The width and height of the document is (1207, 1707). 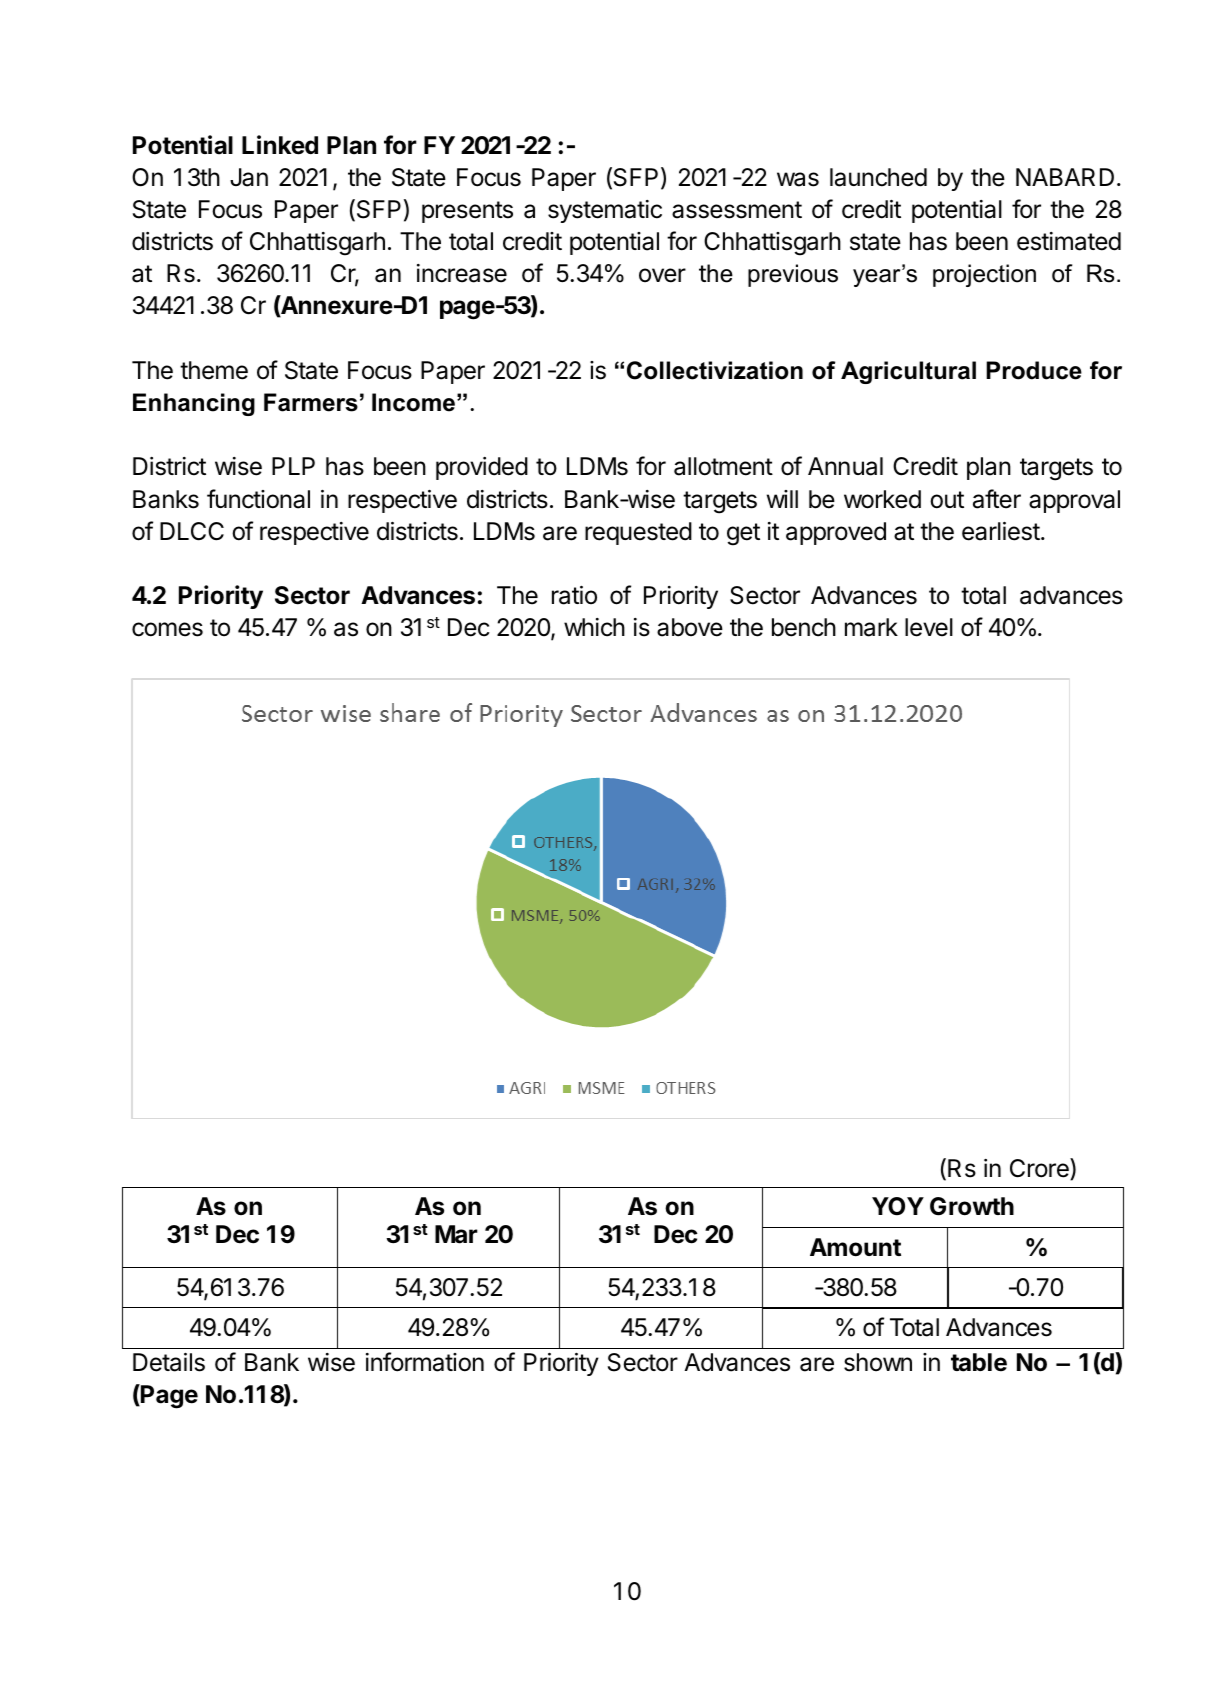 What do you see at coordinates (425, 1362) in the document?
I see `information` at bounding box center [425, 1362].
